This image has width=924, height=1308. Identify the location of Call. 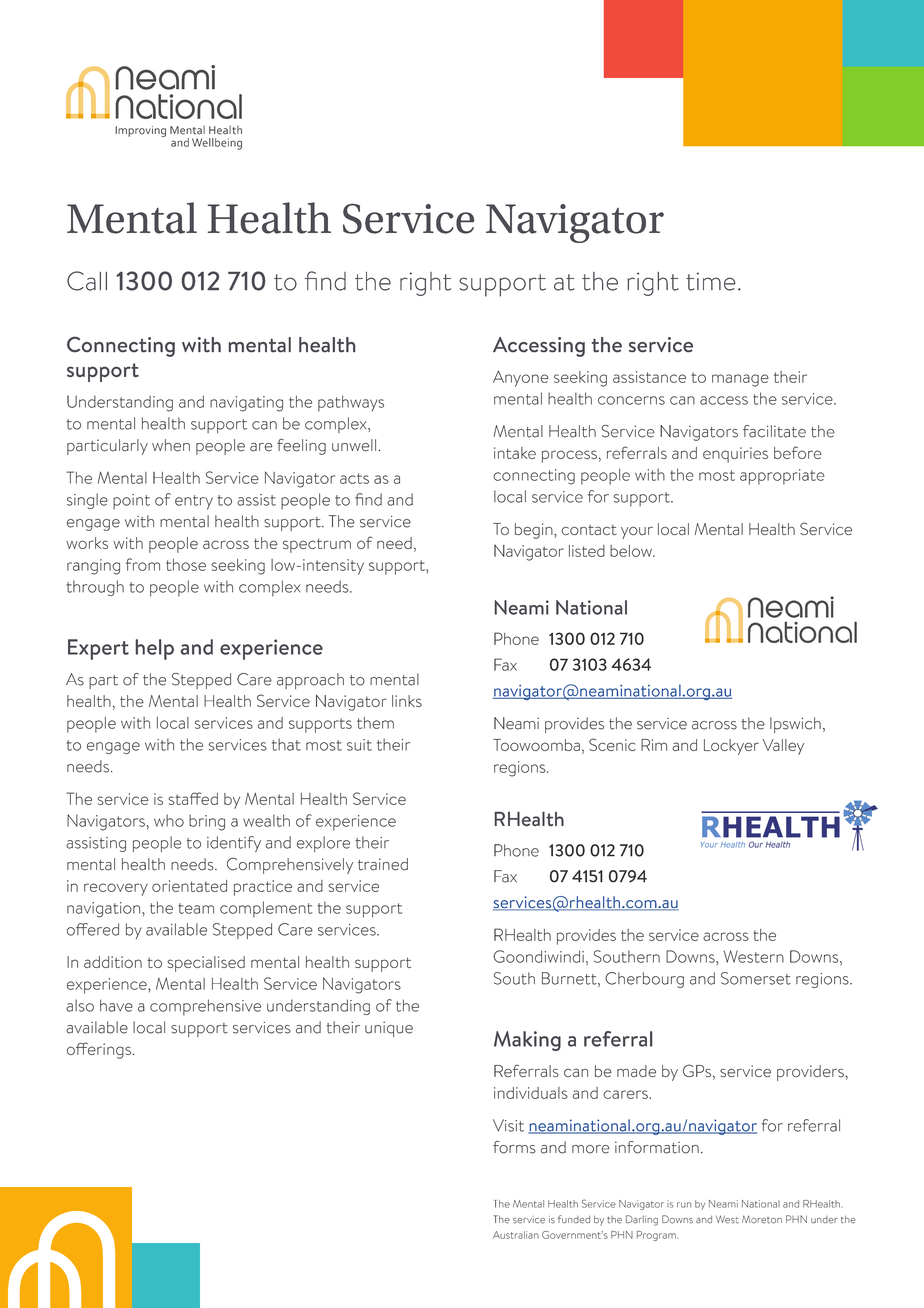
(87, 281).
